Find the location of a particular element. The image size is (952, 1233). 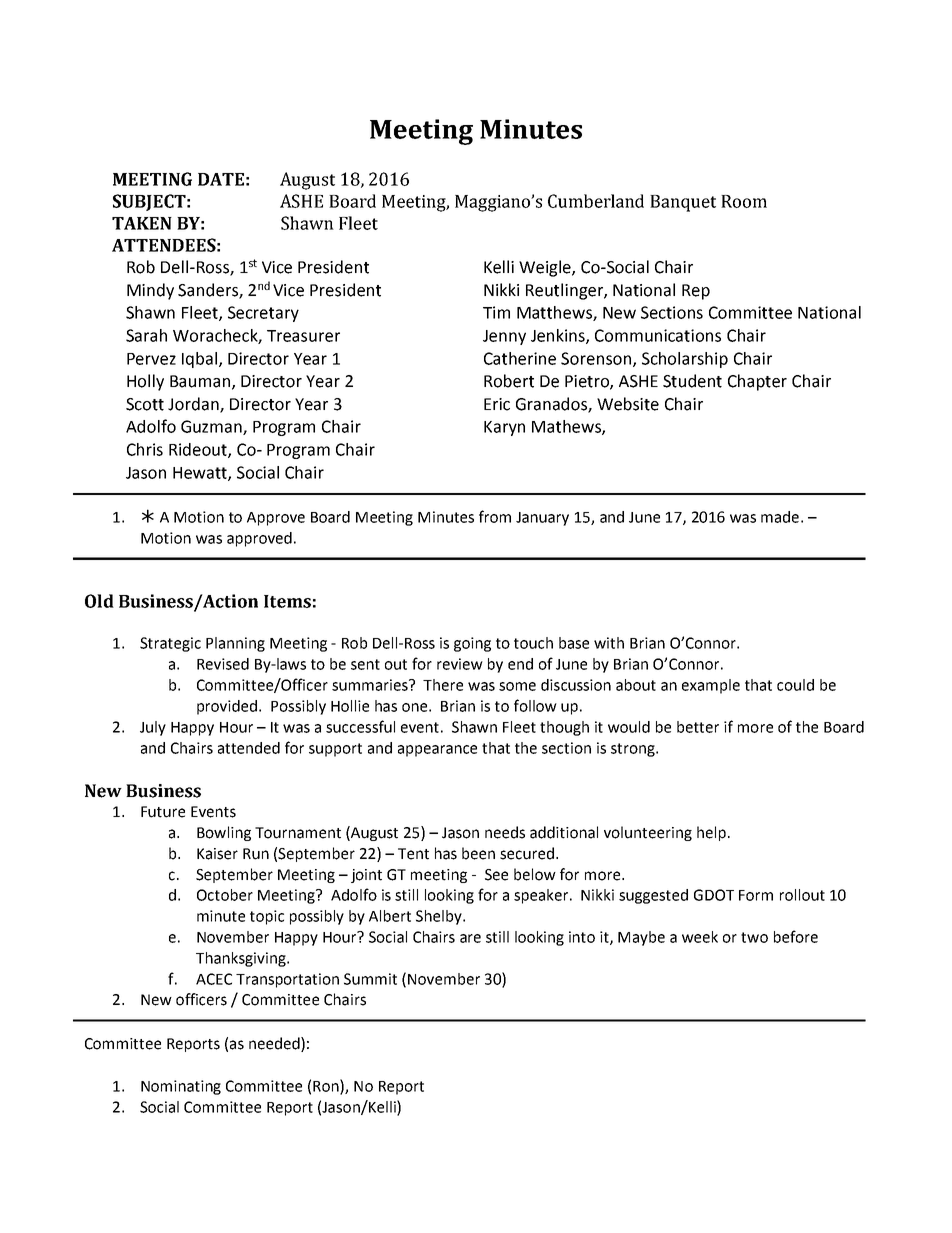

Strategic is located at coordinates (170, 644).
